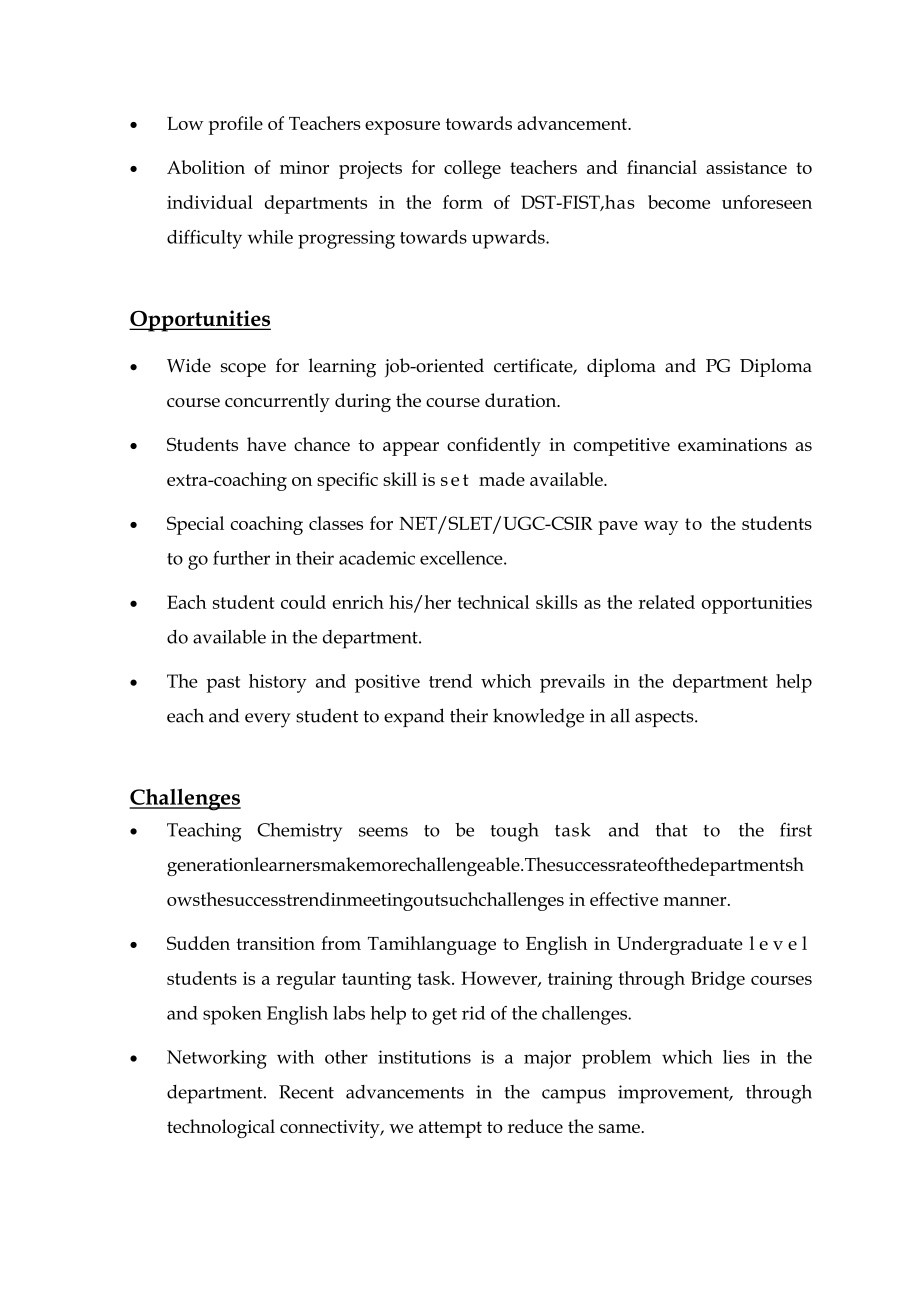 The image size is (924, 1308). What do you see at coordinates (236, 125) in the page?
I see `profile` at bounding box center [236, 125].
